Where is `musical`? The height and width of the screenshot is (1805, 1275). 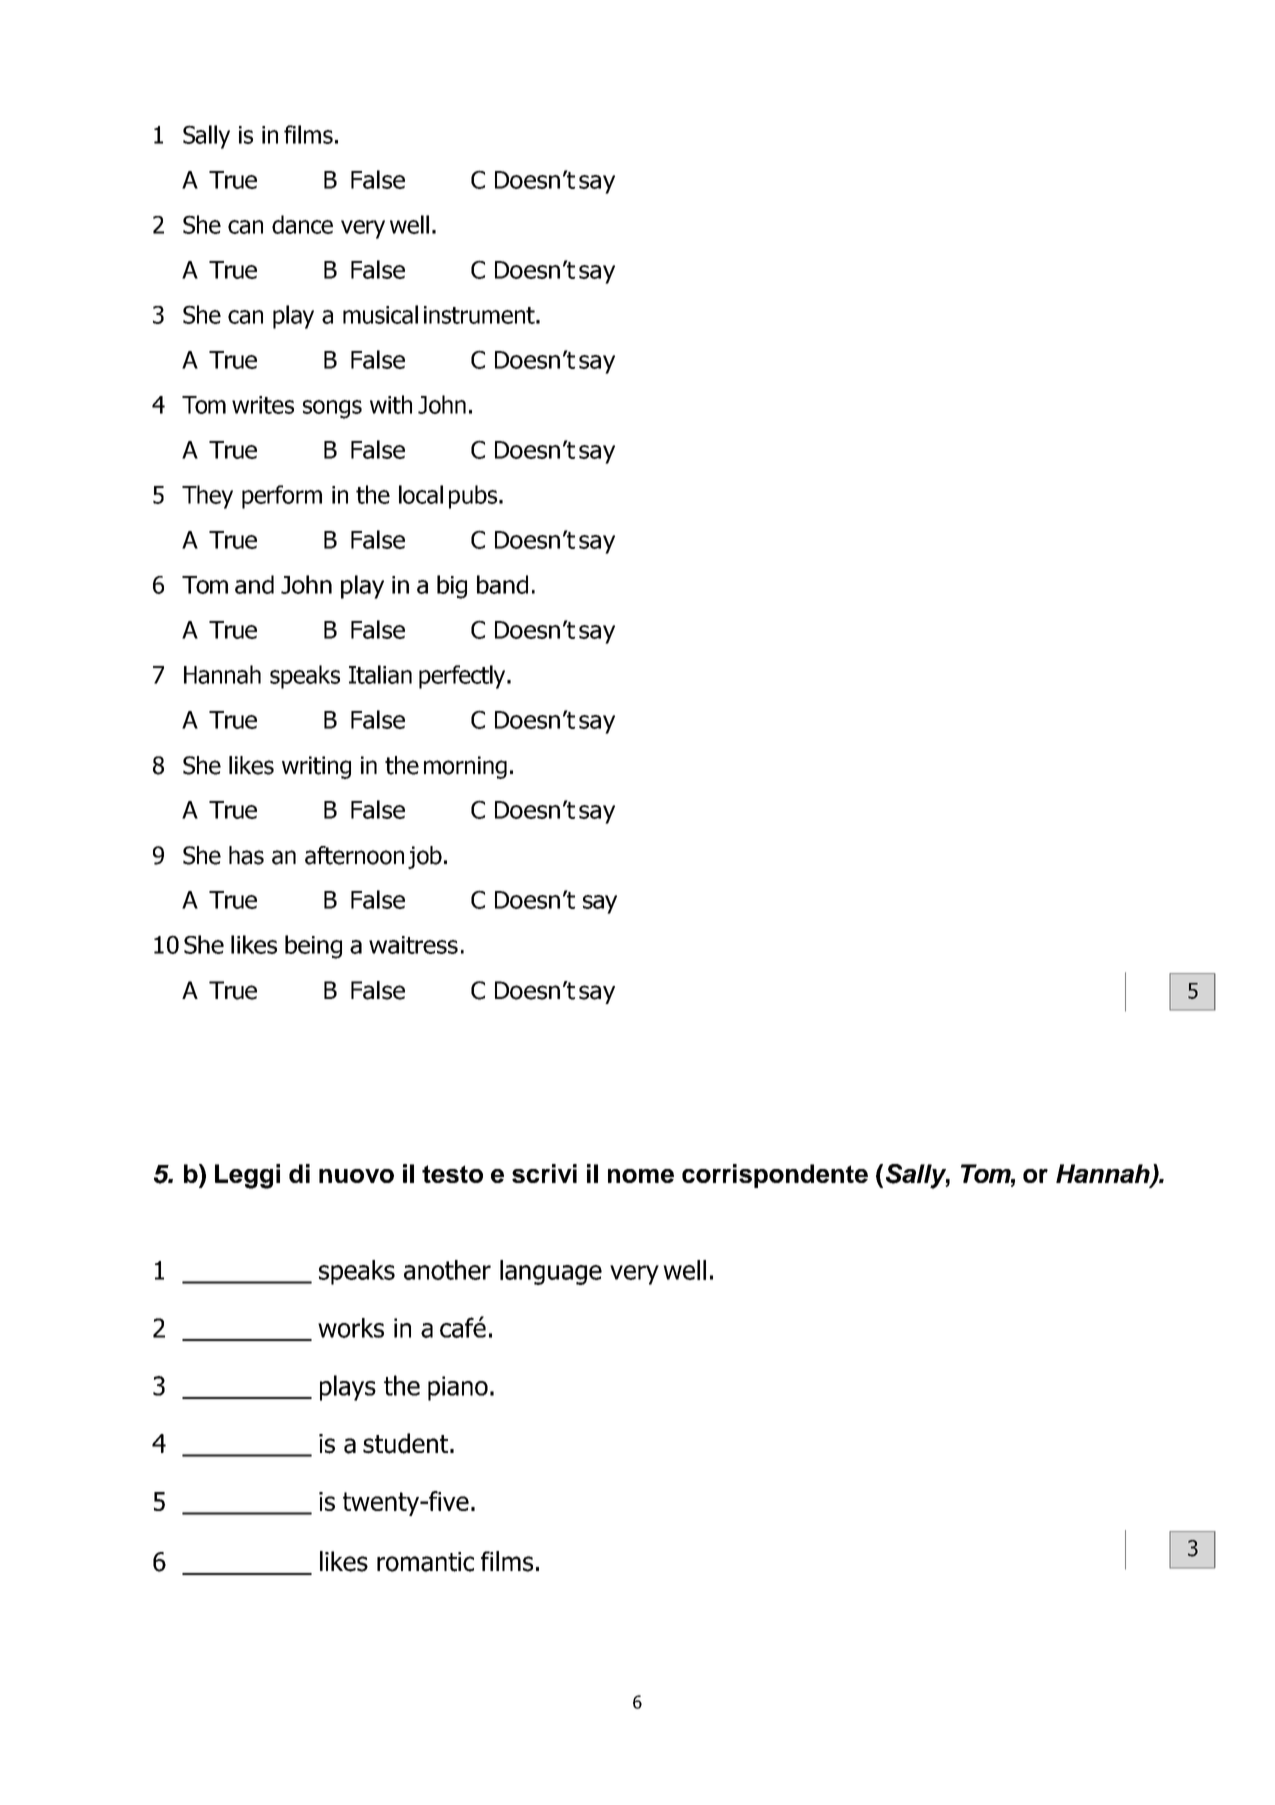
musical is located at coordinates (380, 314).
